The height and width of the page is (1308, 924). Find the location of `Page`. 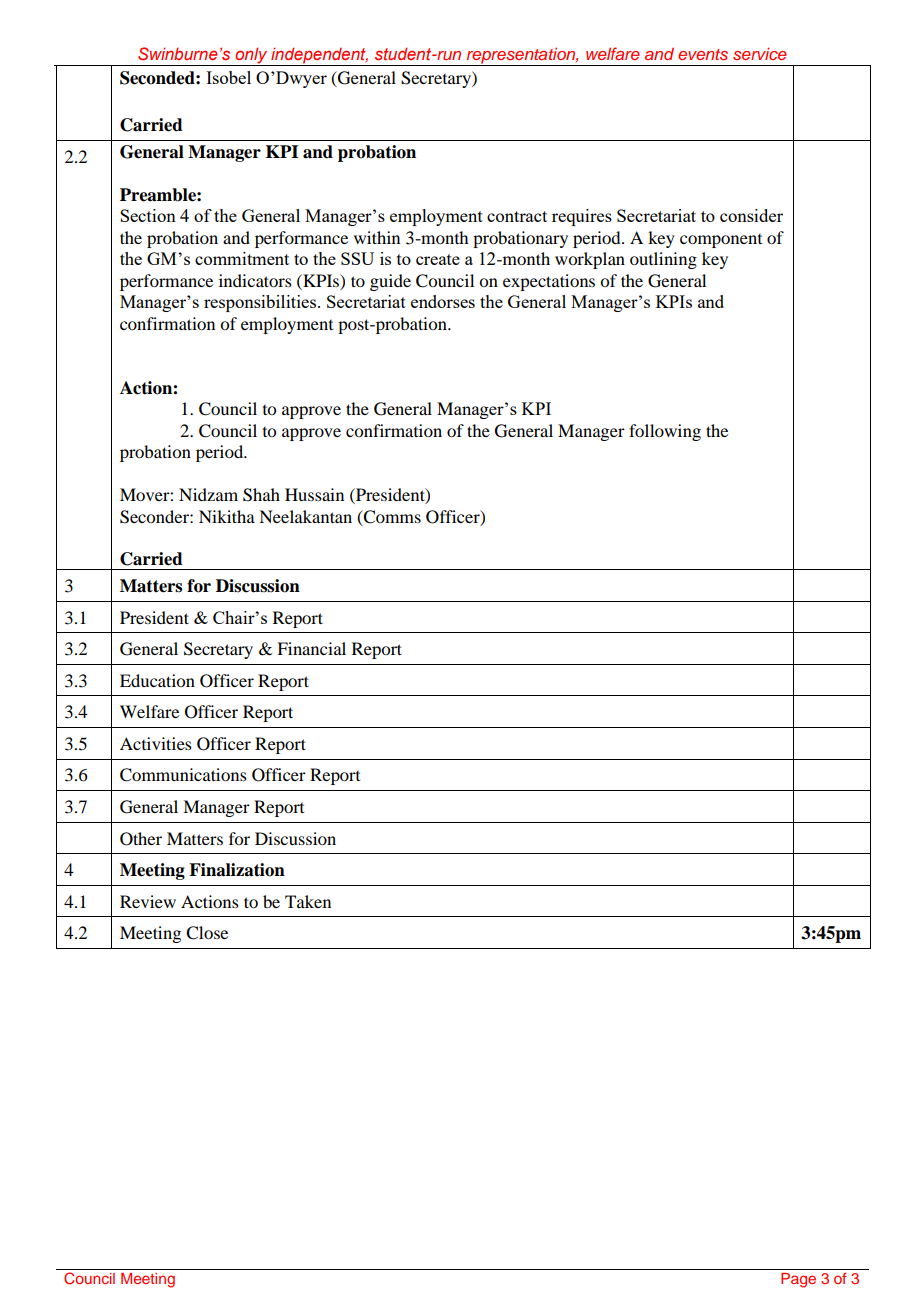

Page is located at coordinates (798, 1280).
